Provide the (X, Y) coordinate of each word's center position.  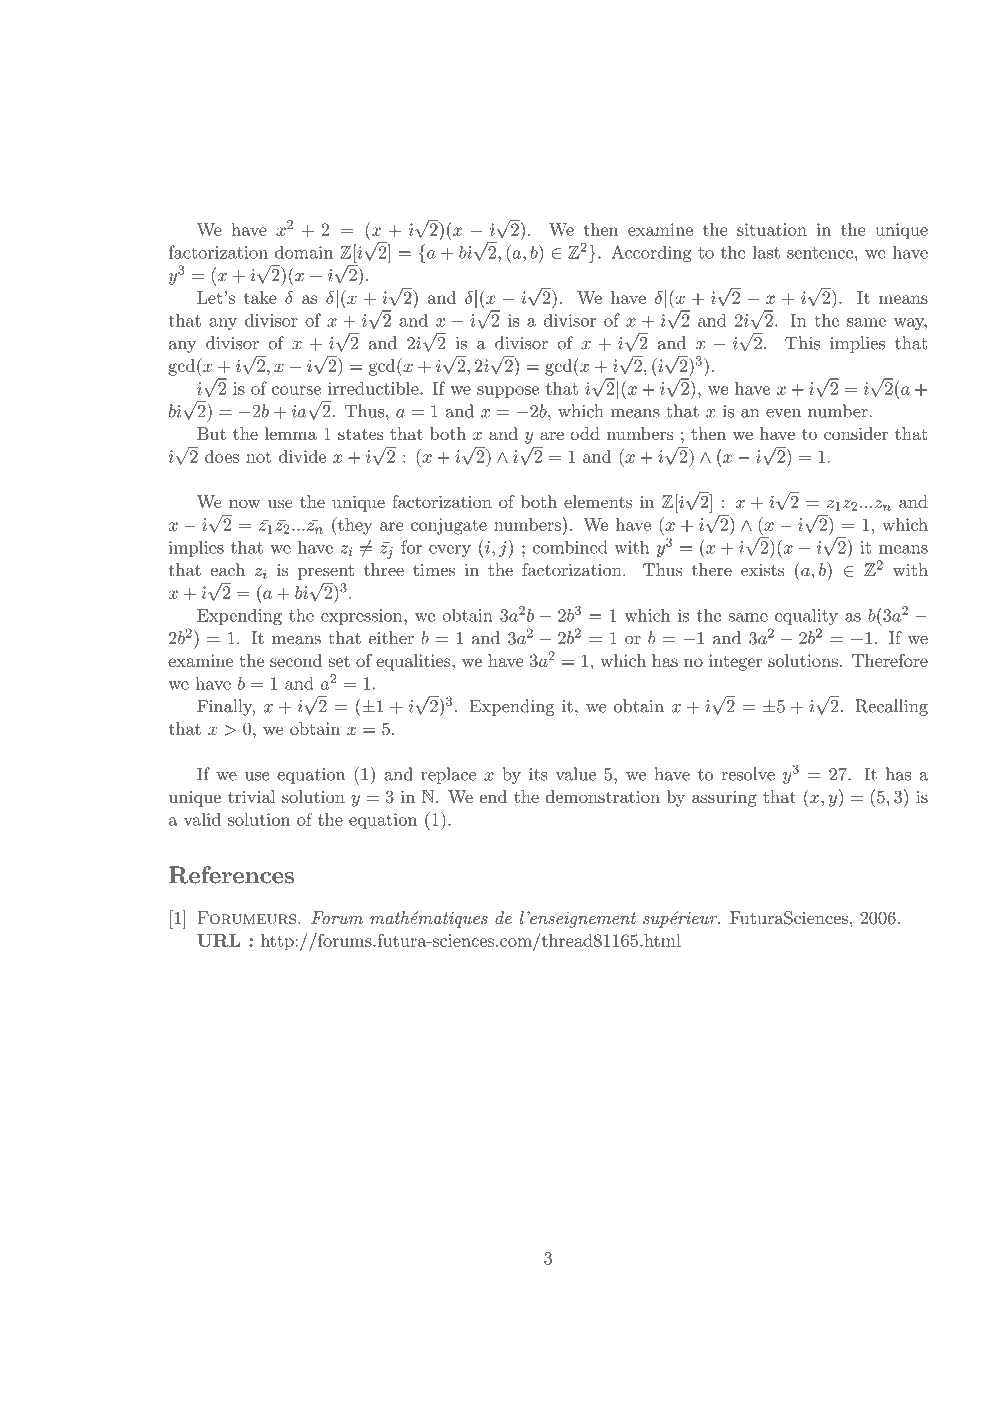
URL (218, 940)
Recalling (891, 707)
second (296, 660)
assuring (724, 798)
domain (304, 252)
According (651, 253)
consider (856, 433)
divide (302, 456)
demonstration (603, 796)
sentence (820, 253)
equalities (414, 662)
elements (598, 501)
